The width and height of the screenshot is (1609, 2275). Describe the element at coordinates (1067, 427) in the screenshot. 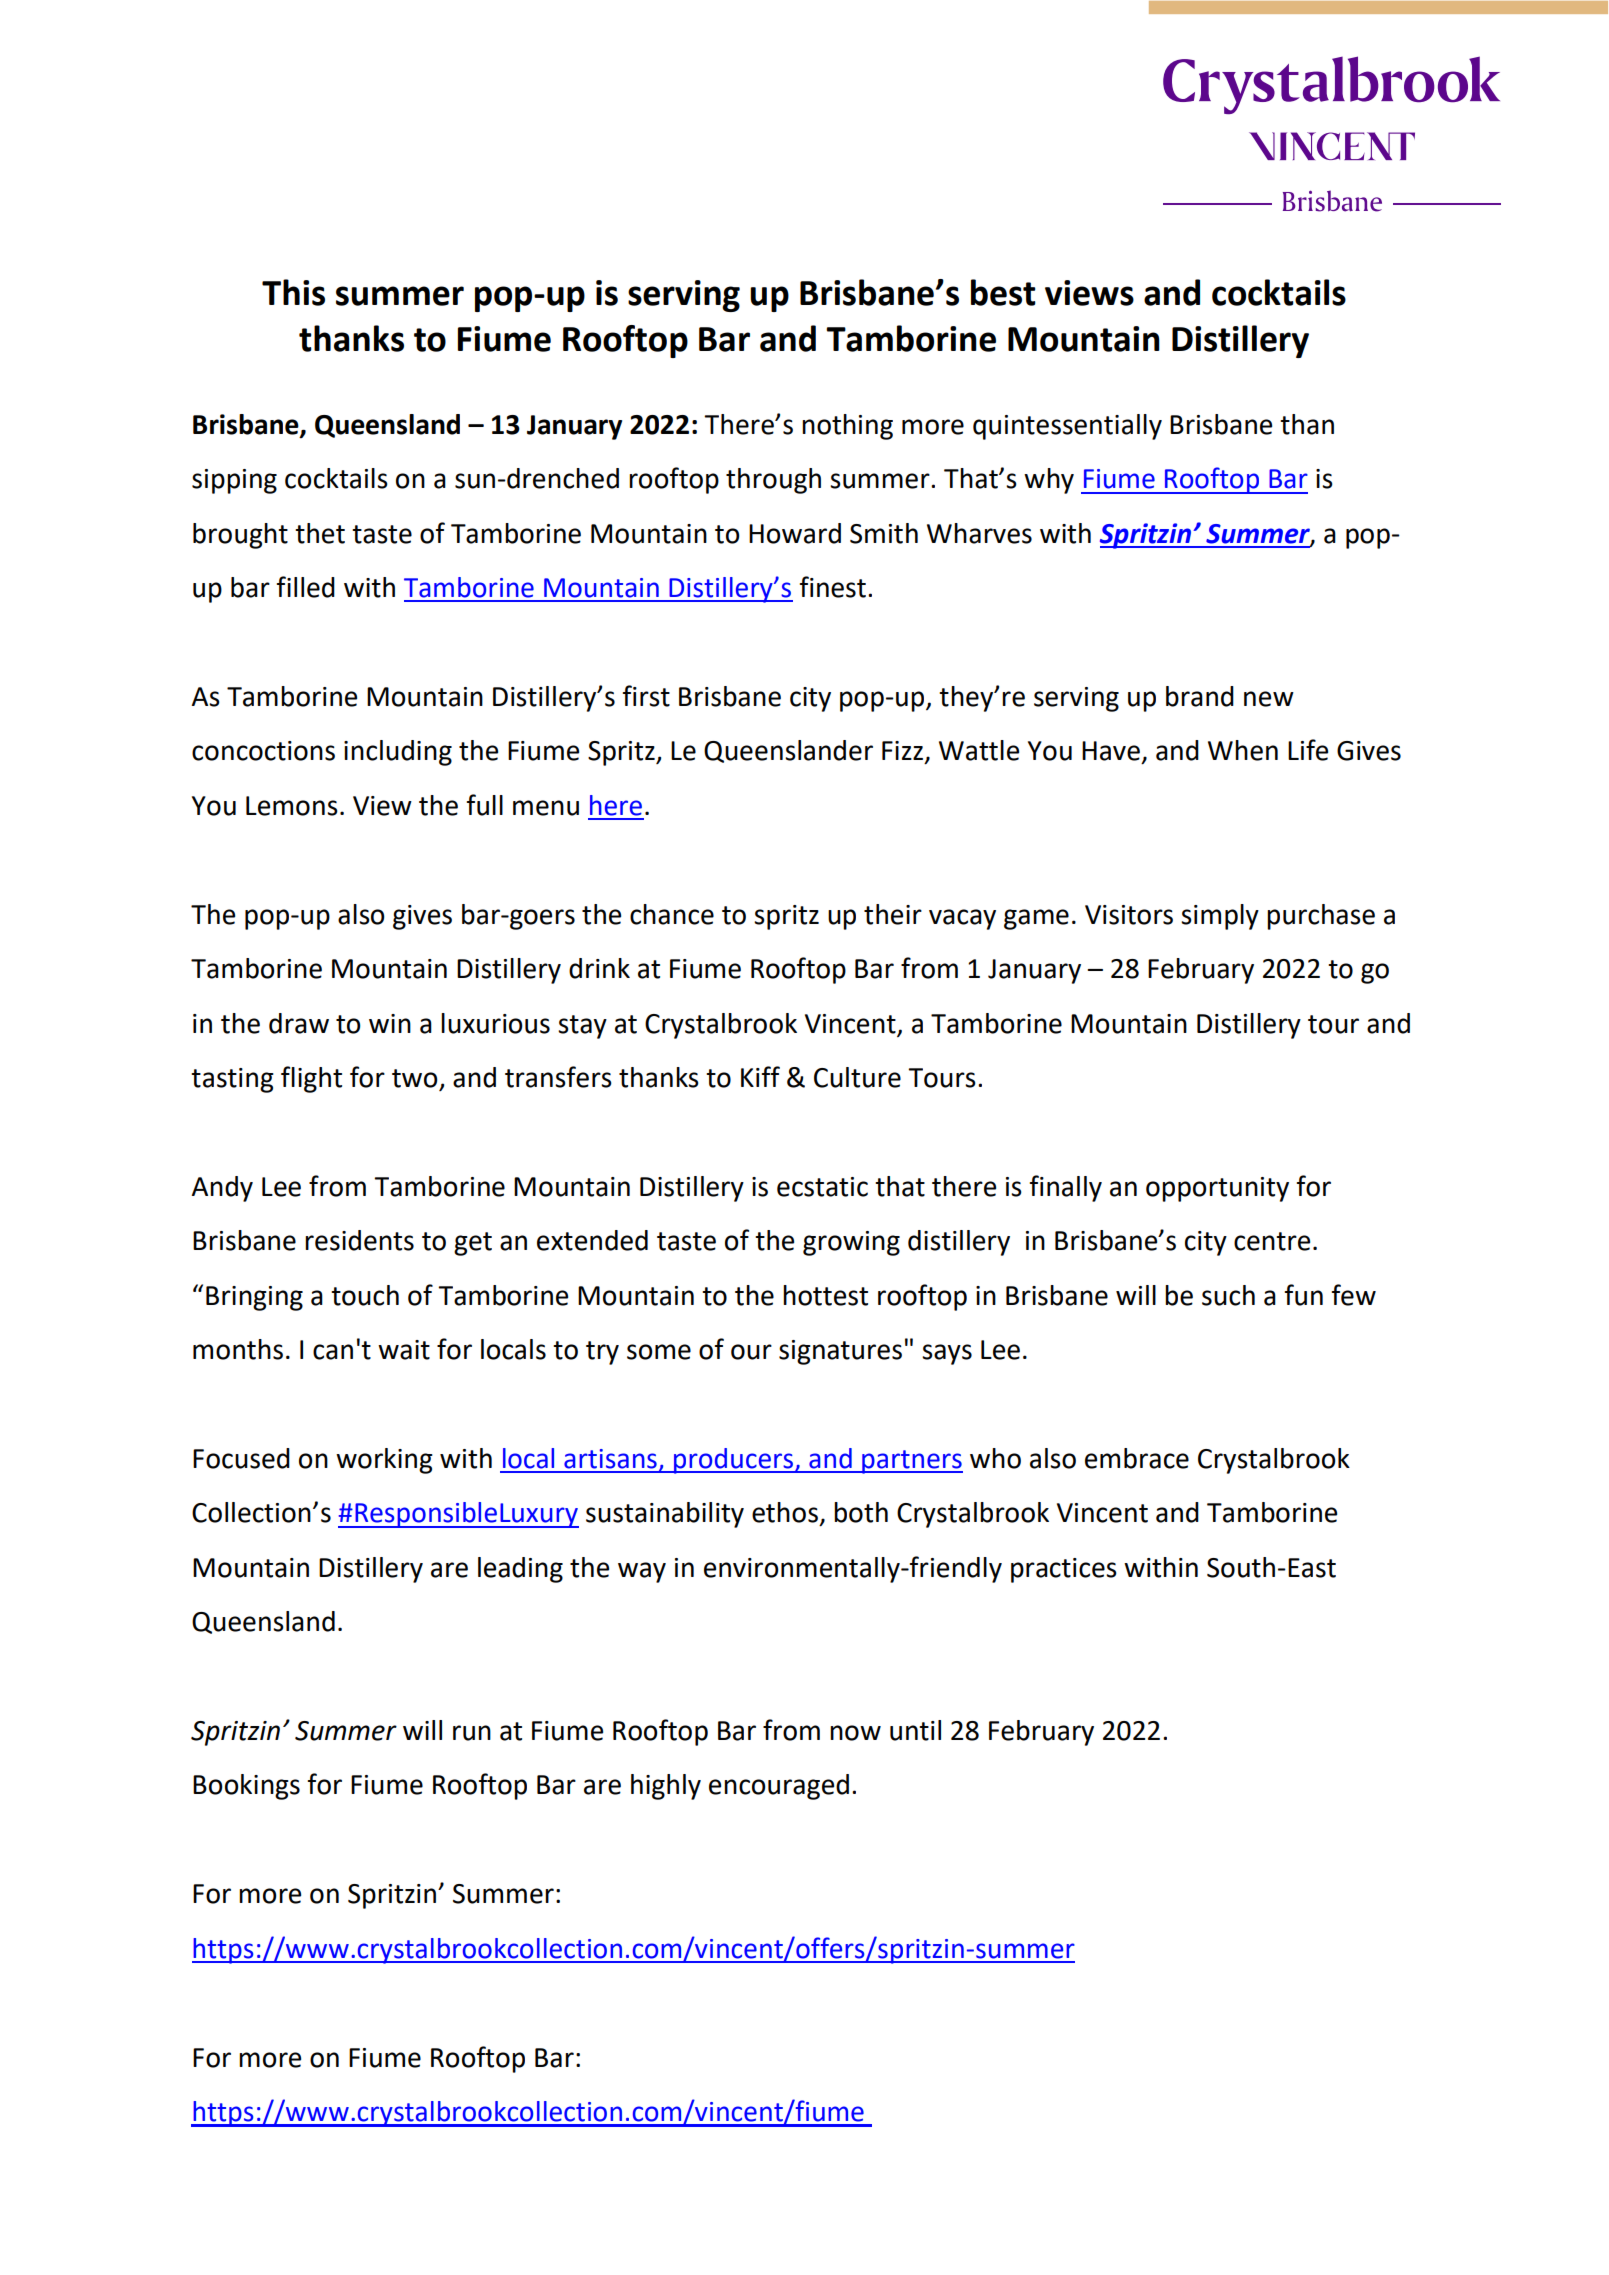

I see `quintessentially` at that location.
